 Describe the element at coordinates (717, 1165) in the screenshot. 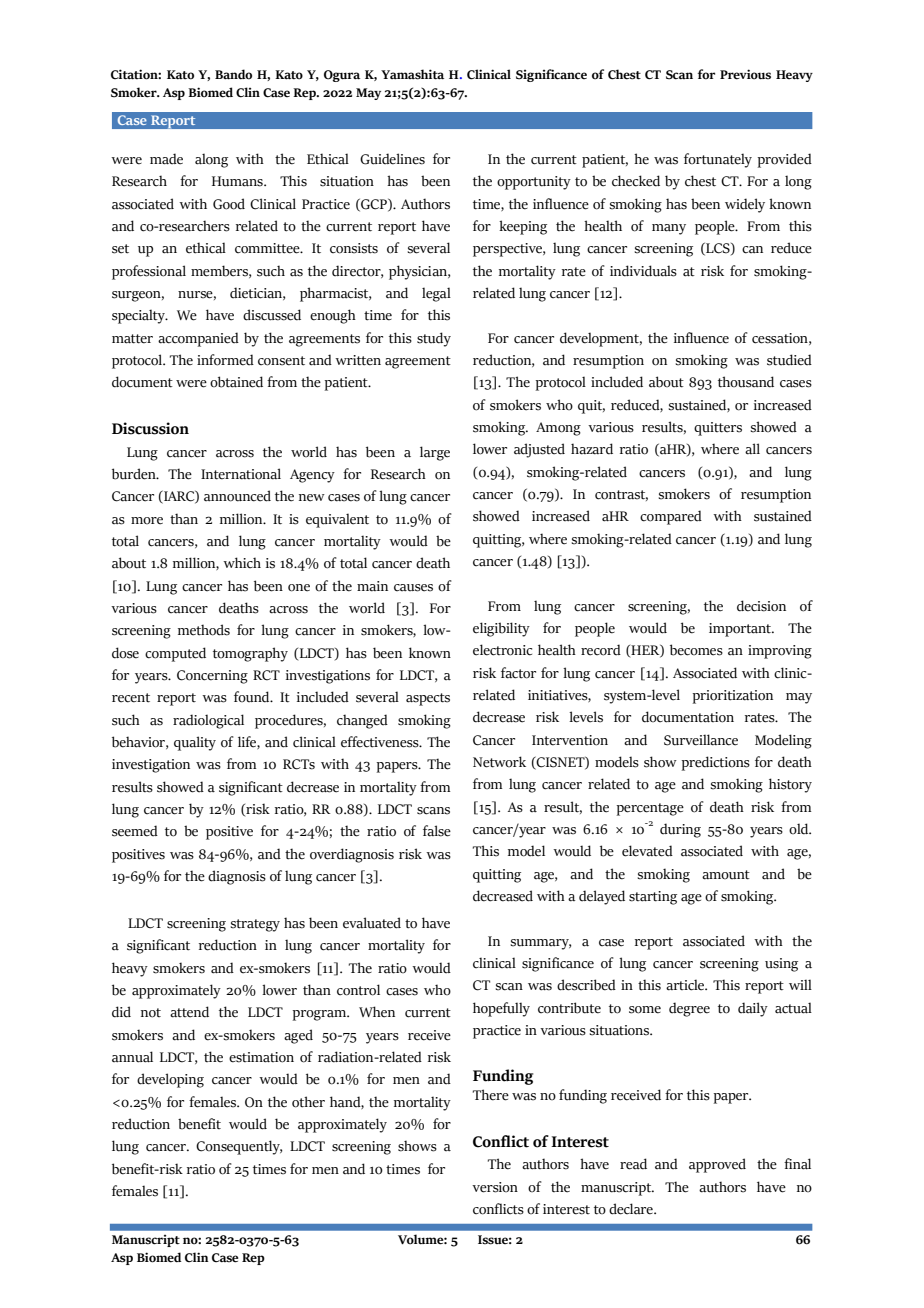

I see `approved` at that location.
